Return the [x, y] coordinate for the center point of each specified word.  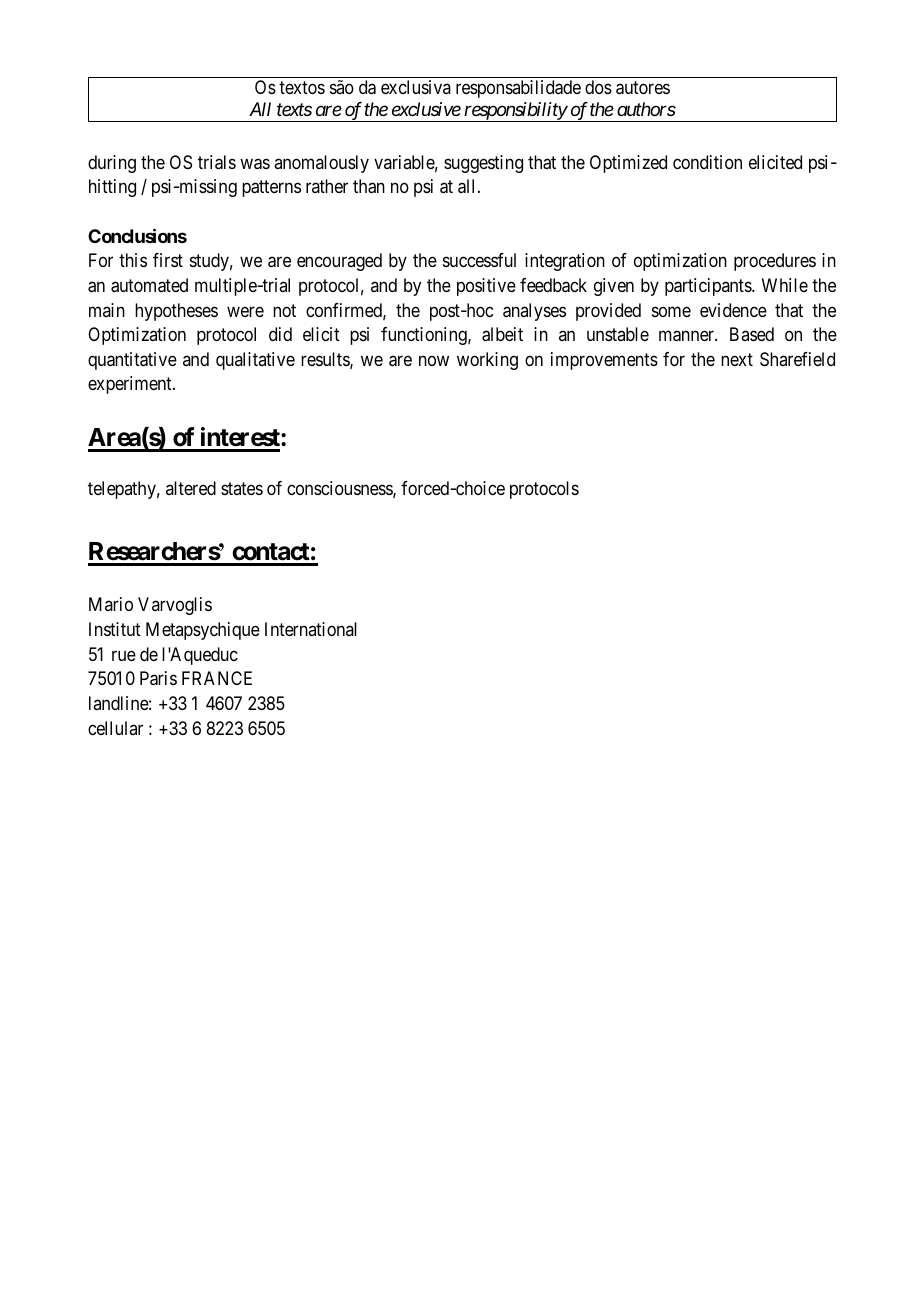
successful [479, 260]
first [168, 260]
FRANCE [217, 678]
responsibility [515, 112]
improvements [604, 361]
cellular [115, 728]
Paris [158, 678]
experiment [131, 385]
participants [709, 287]
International [311, 629]
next [737, 359]
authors [646, 109]
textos [302, 88]
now [434, 360]
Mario [111, 604]
